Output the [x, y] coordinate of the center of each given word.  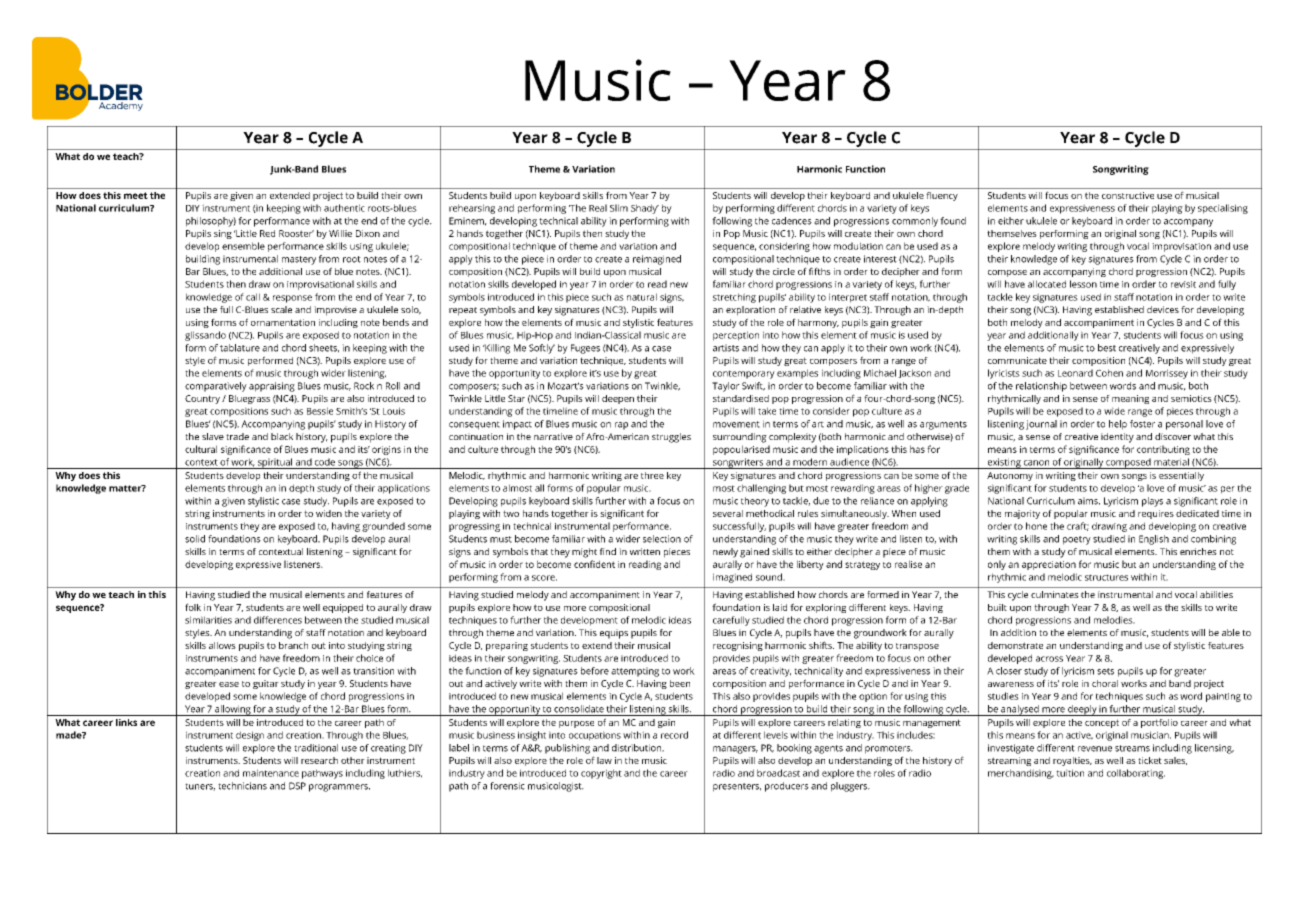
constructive [1128, 195]
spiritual [275, 463]
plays [1152, 502]
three [652, 475]
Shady [645, 209]
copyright [601, 774]
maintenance [271, 773]
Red [267, 233]
